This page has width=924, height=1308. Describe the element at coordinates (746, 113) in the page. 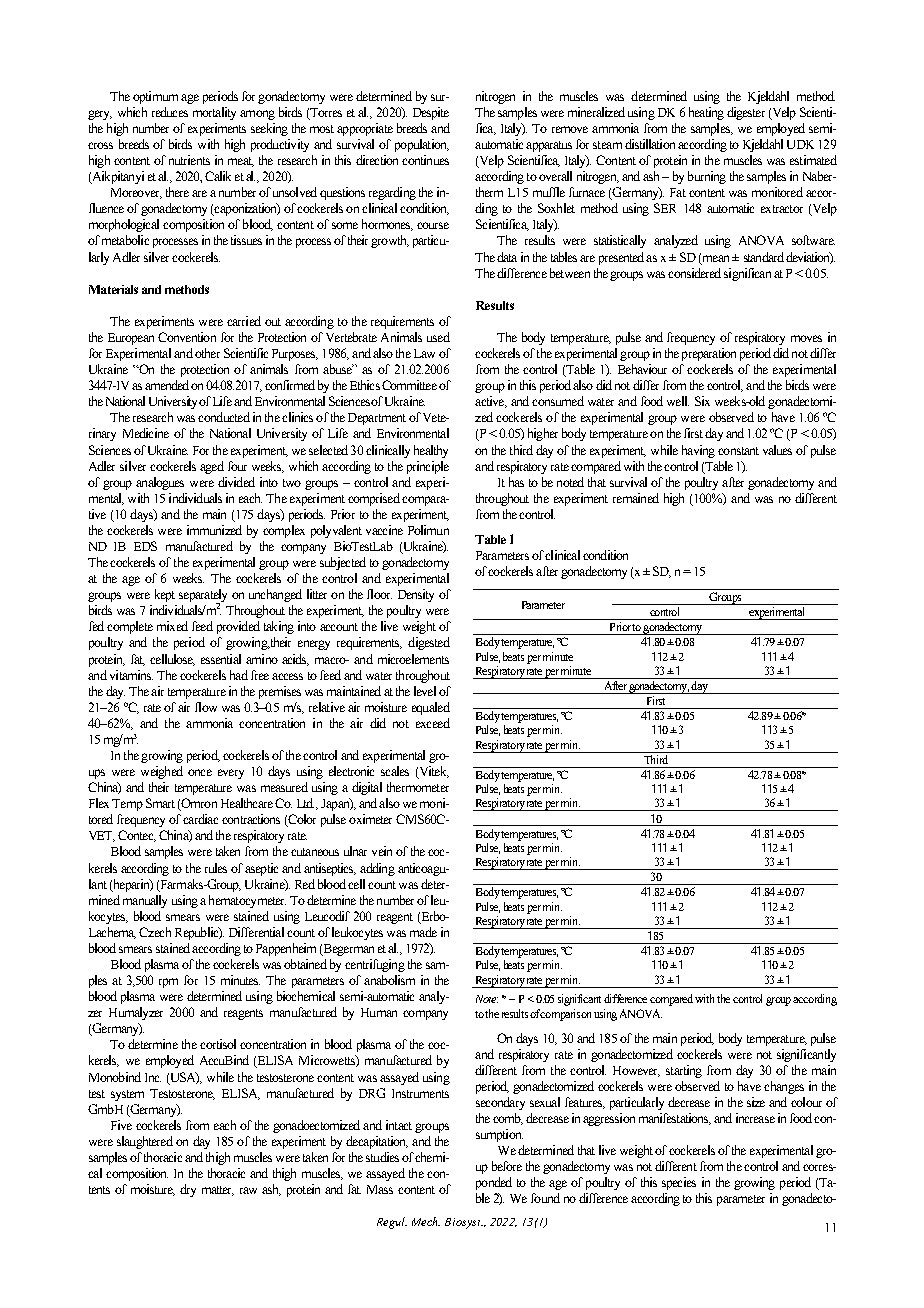

I see `digester` at that location.
